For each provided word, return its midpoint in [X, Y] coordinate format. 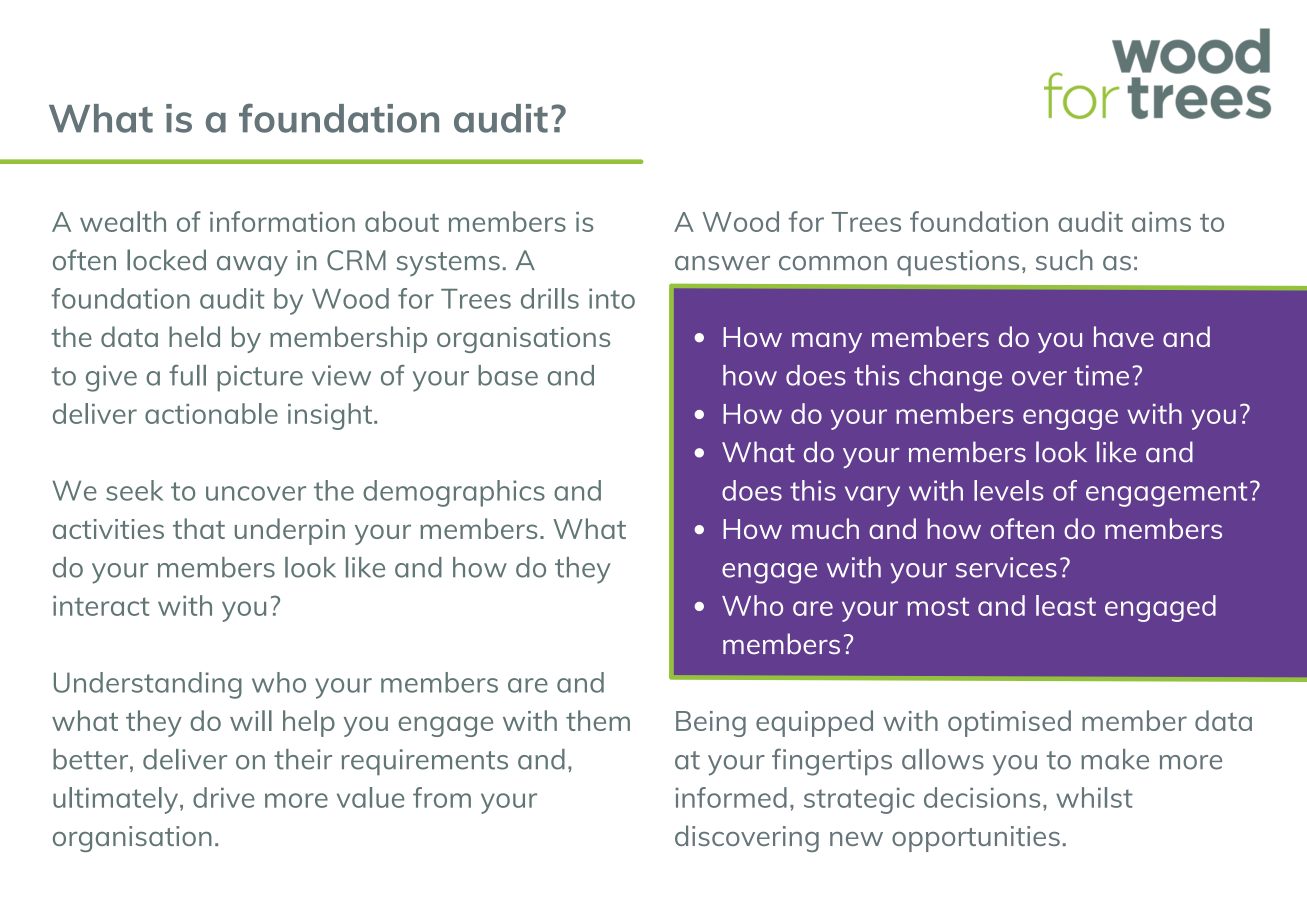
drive [224, 797]
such [1064, 260]
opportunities [976, 839]
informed [731, 797]
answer [722, 263]
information [282, 221]
